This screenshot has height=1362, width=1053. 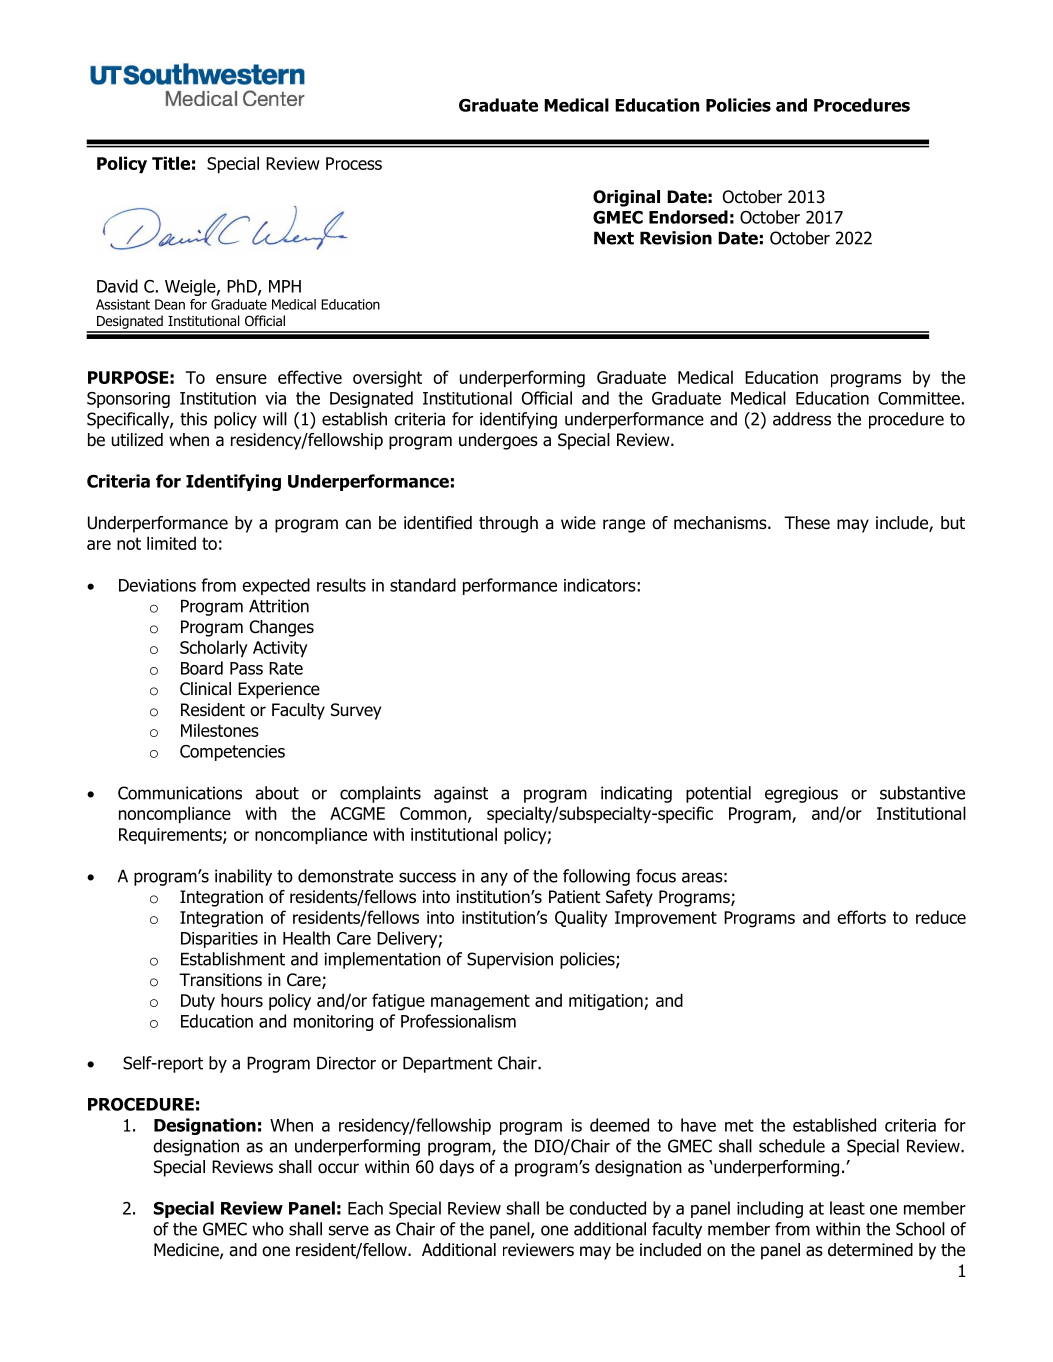 I want to click on inability, so click(x=243, y=877).
